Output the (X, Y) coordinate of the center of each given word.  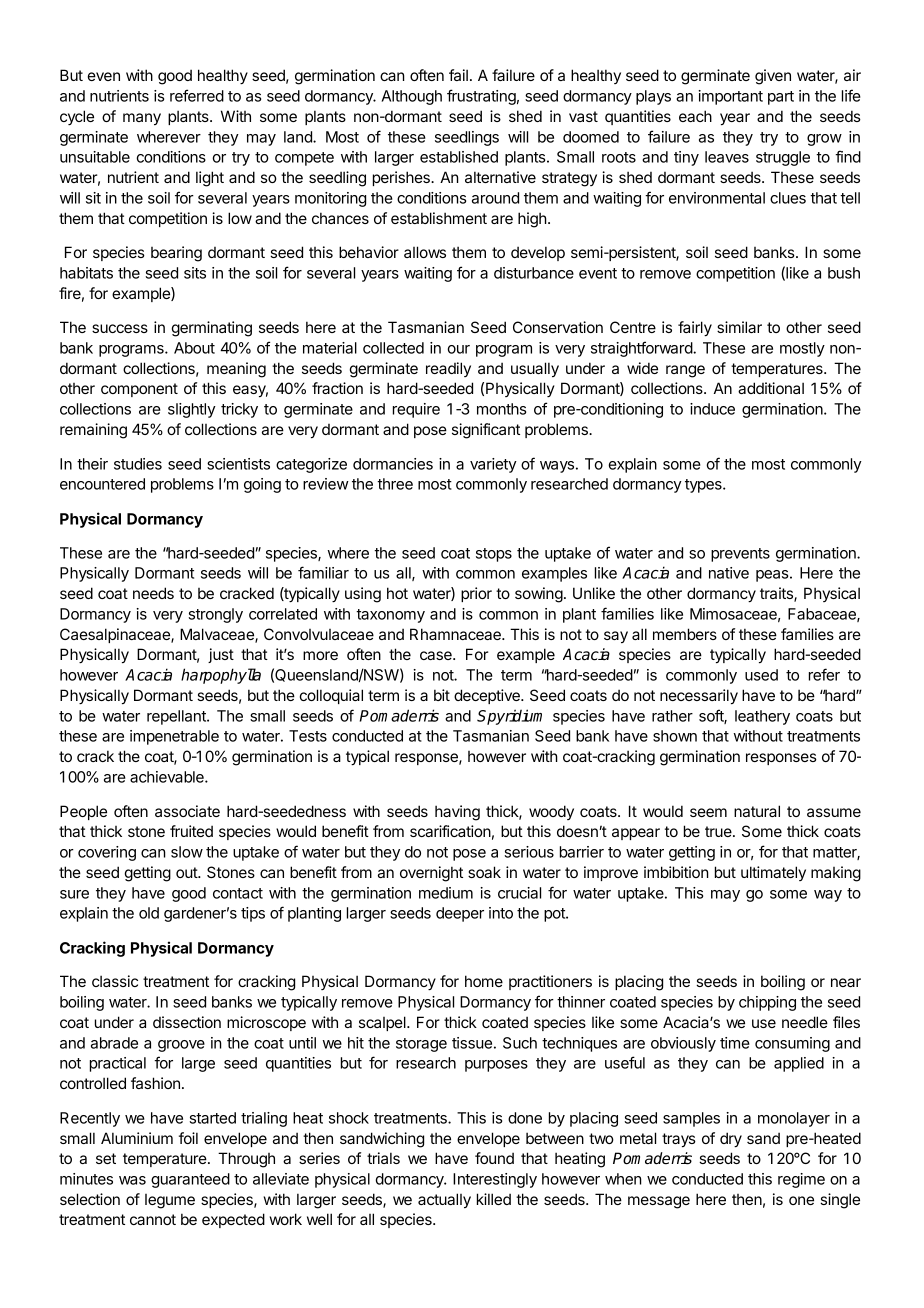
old (149, 913)
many (142, 119)
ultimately (773, 873)
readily (448, 369)
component (139, 390)
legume (170, 1201)
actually (444, 1200)
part (781, 98)
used (761, 675)
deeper (460, 914)
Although (411, 97)
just (221, 655)
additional (771, 388)
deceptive (488, 696)
